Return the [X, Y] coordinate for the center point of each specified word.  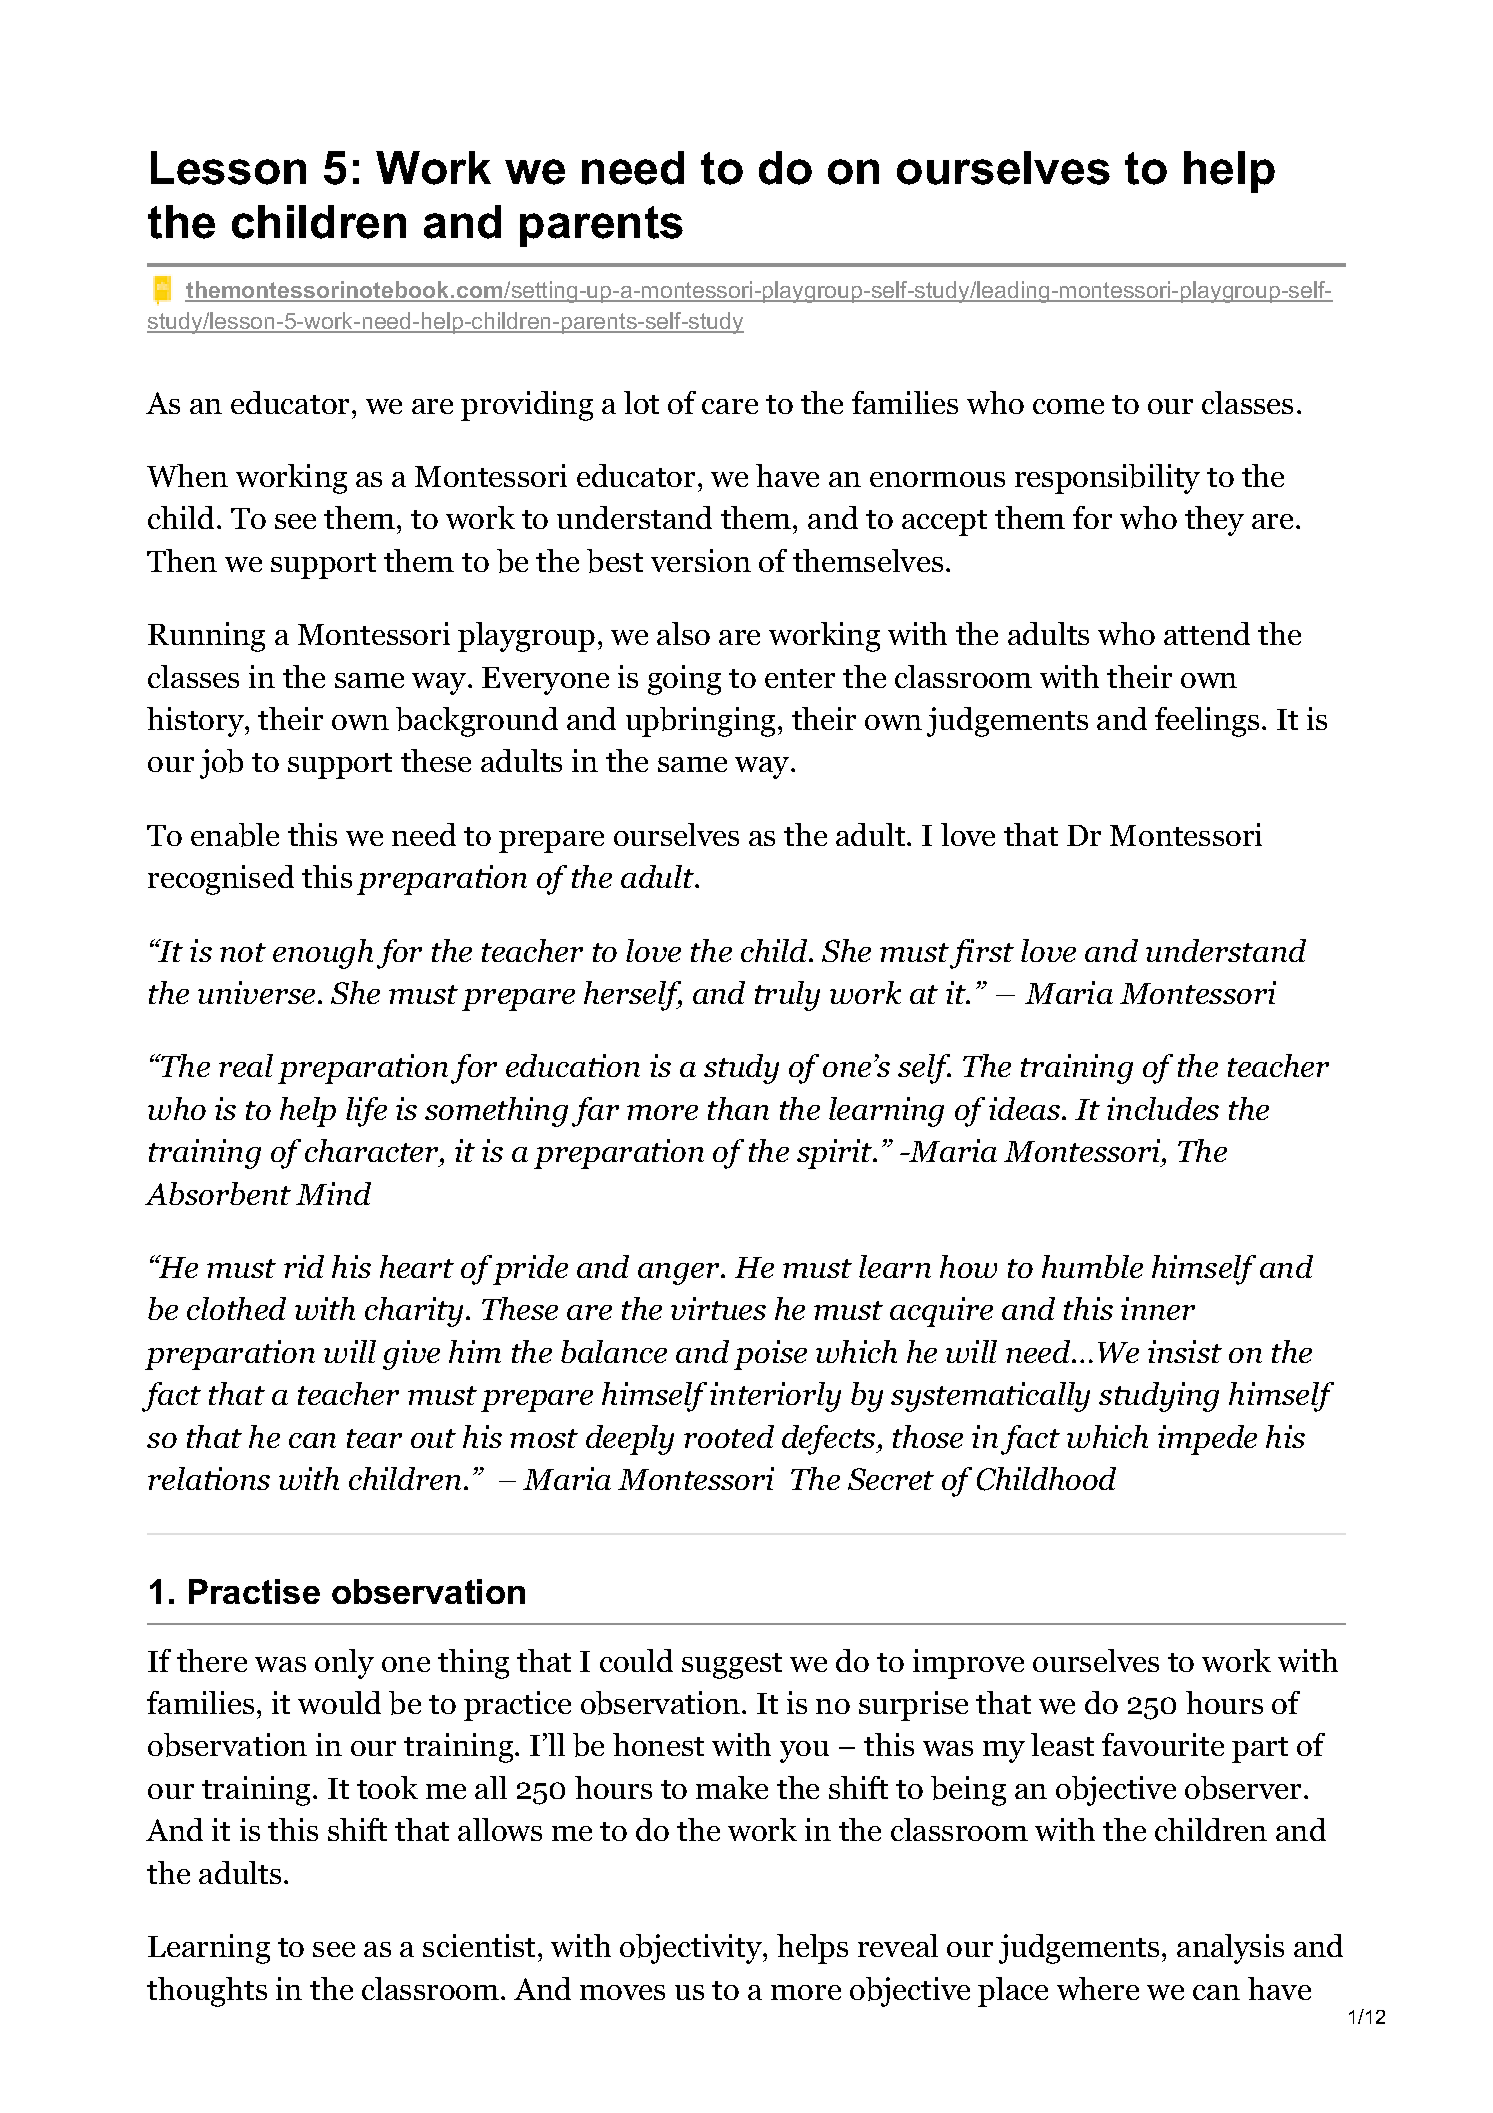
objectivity [692, 1949]
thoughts [207, 1992]
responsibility [1107, 479]
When [187, 475]
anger [680, 1274]
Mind [333, 1193]
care [730, 406]
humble [1092, 1266]
